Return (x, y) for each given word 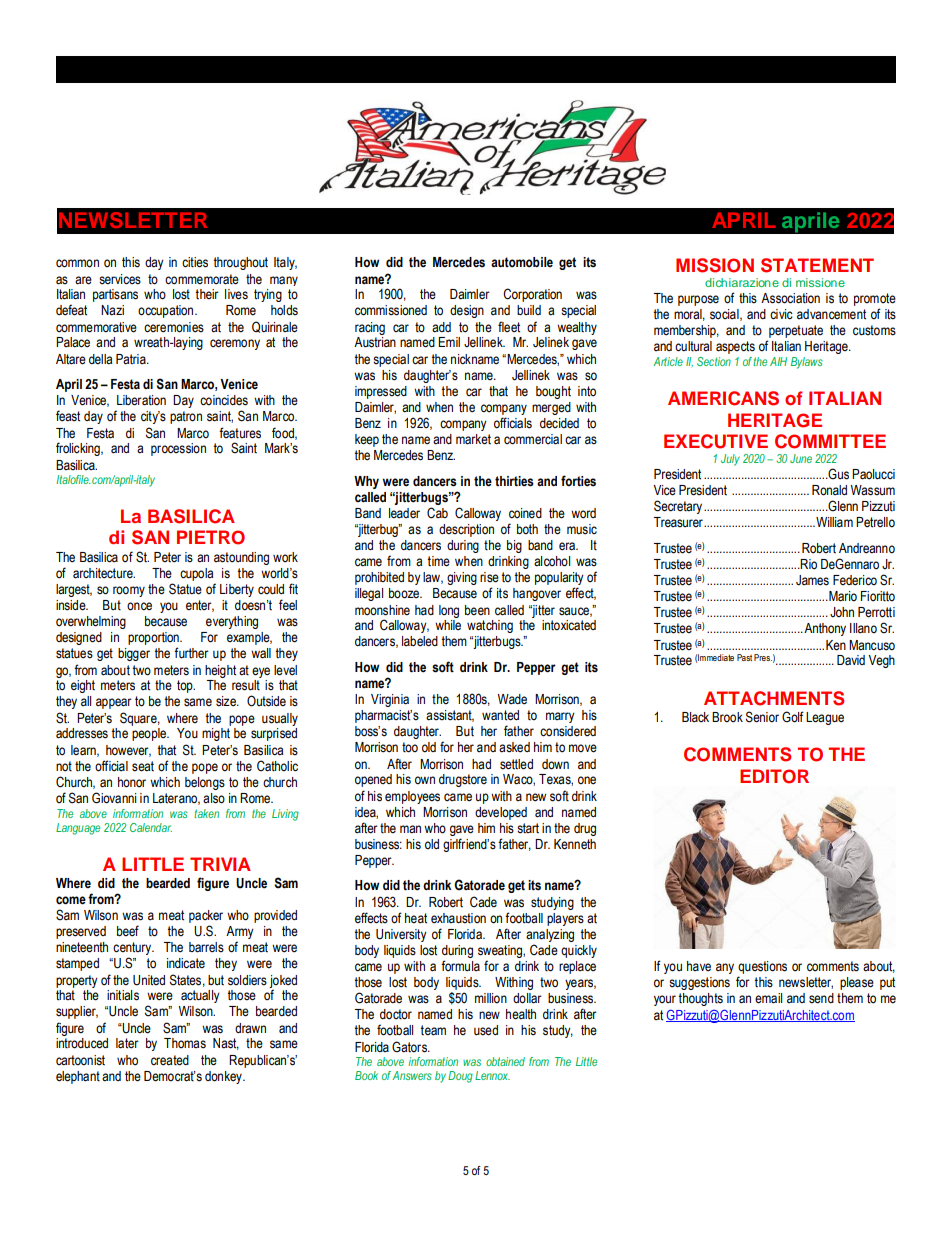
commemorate (202, 279)
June (801, 458)
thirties (514, 481)
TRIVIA (220, 864)
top (186, 686)
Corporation (532, 295)
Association (790, 298)
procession (178, 449)
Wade (512, 699)
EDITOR (774, 776)
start (528, 828)
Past (744, 657)
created (170, 1060)
